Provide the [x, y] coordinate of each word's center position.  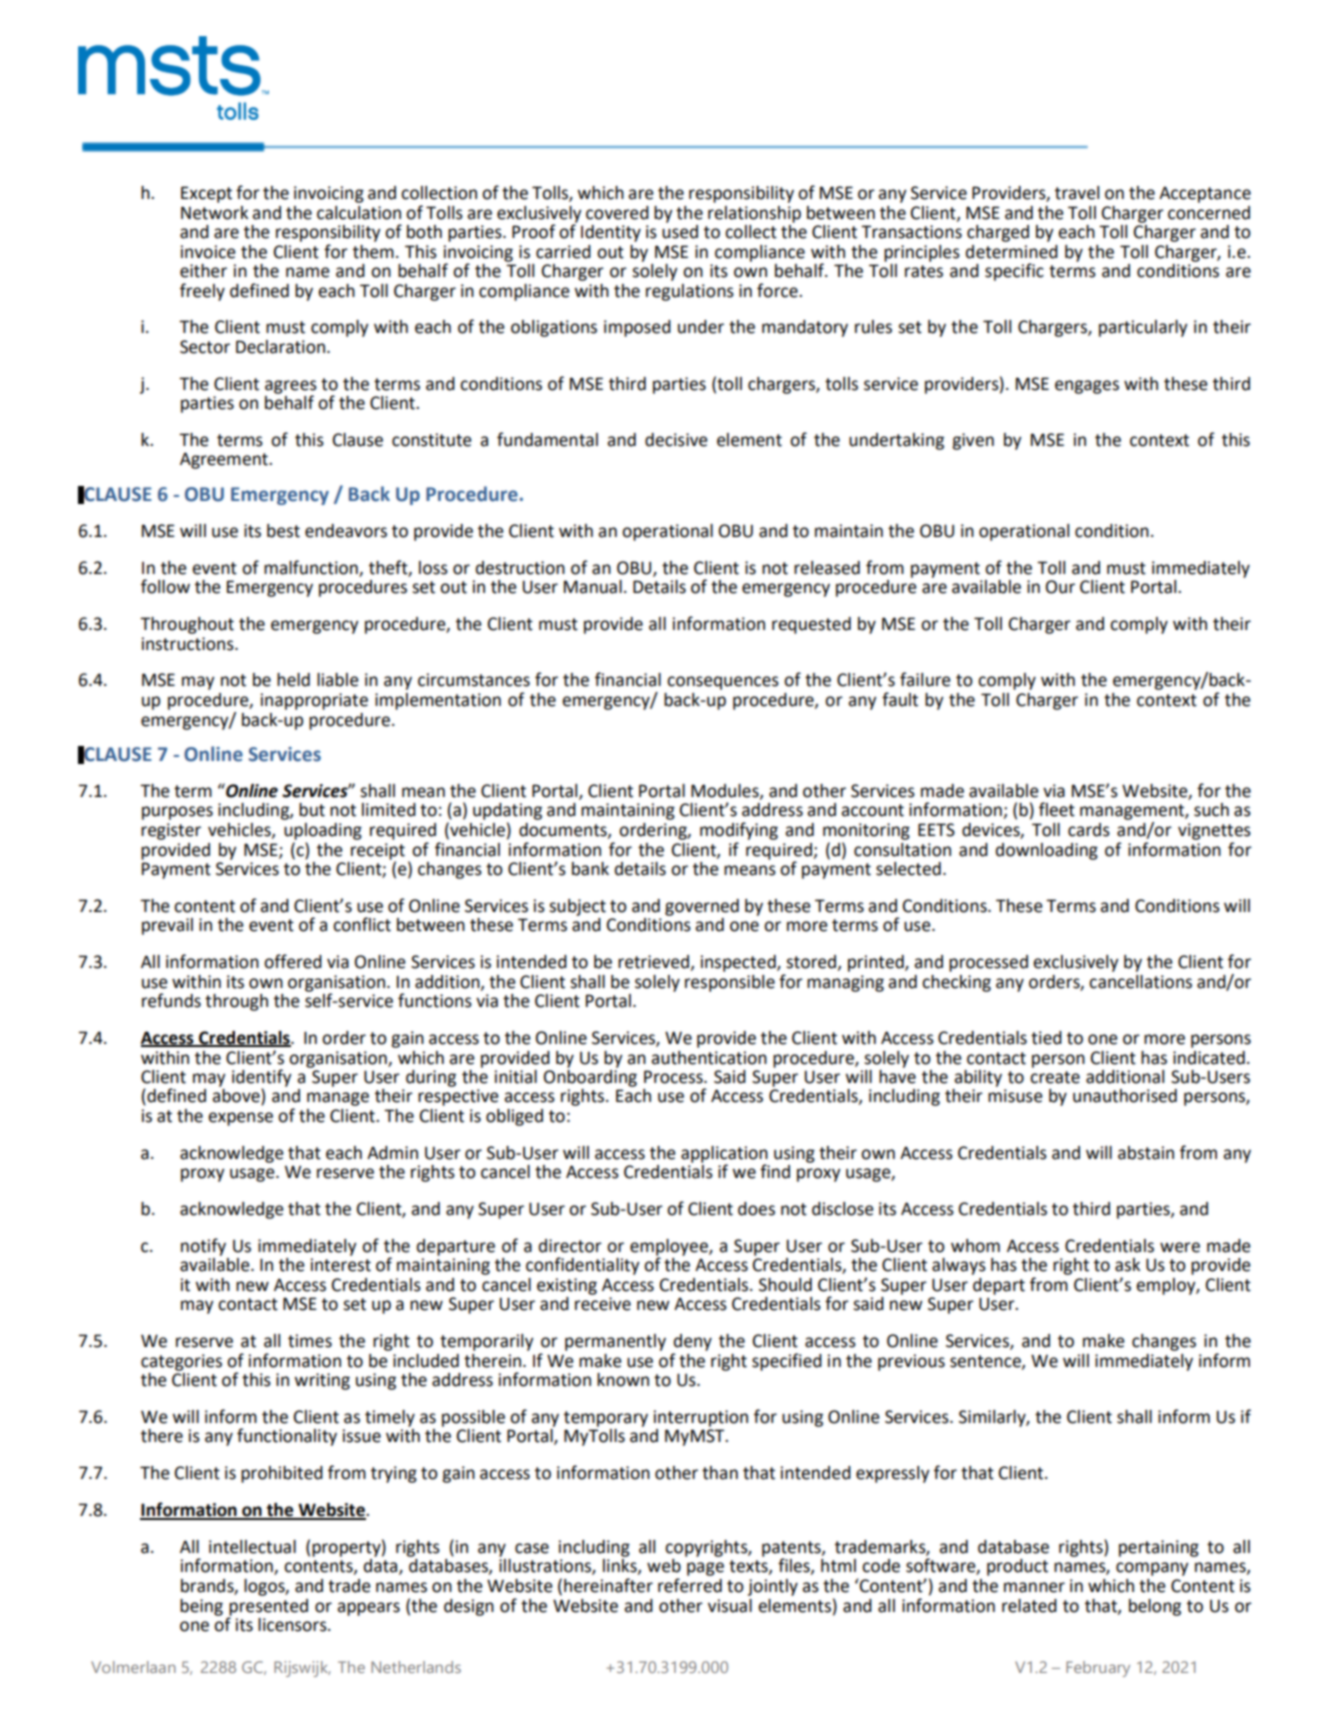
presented [268, 1608]
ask [1127, 1265]
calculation [359, 213]
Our [1060, 587]
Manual [593, 587]
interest [341, 1265]
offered [293, 961]
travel [1077, 193]
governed [702, 907]
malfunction [312, 568]
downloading [1047, 851]
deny [693, 1342]
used [680, 230]
